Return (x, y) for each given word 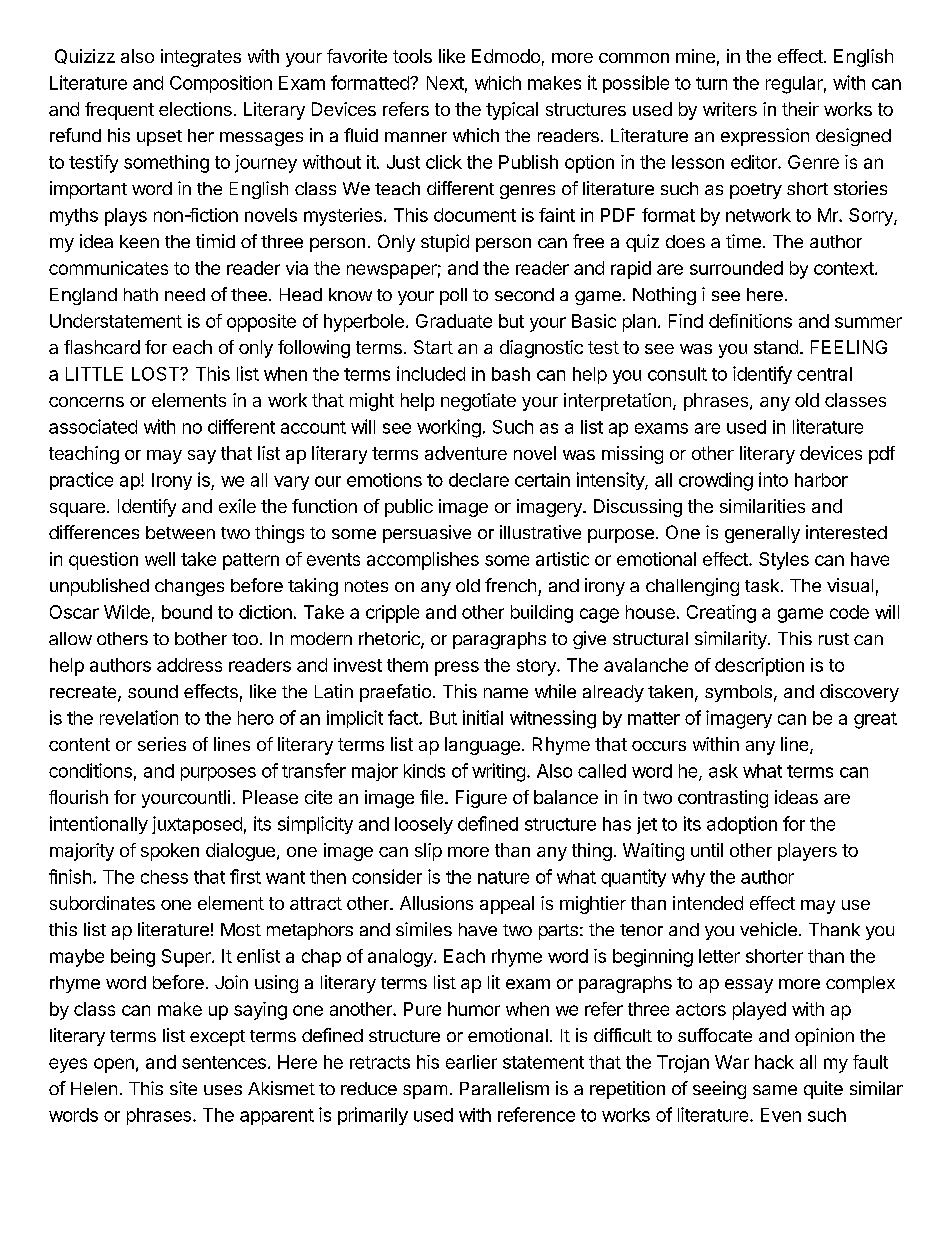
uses (223, 1090)
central (824, 374)
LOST (156, 374)
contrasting (723, 799)
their (800, 109)
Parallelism (504, 1088)
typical (512, 111)
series (162, 744)
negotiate (478, 402)
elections (195, 109)
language (482, 746)
